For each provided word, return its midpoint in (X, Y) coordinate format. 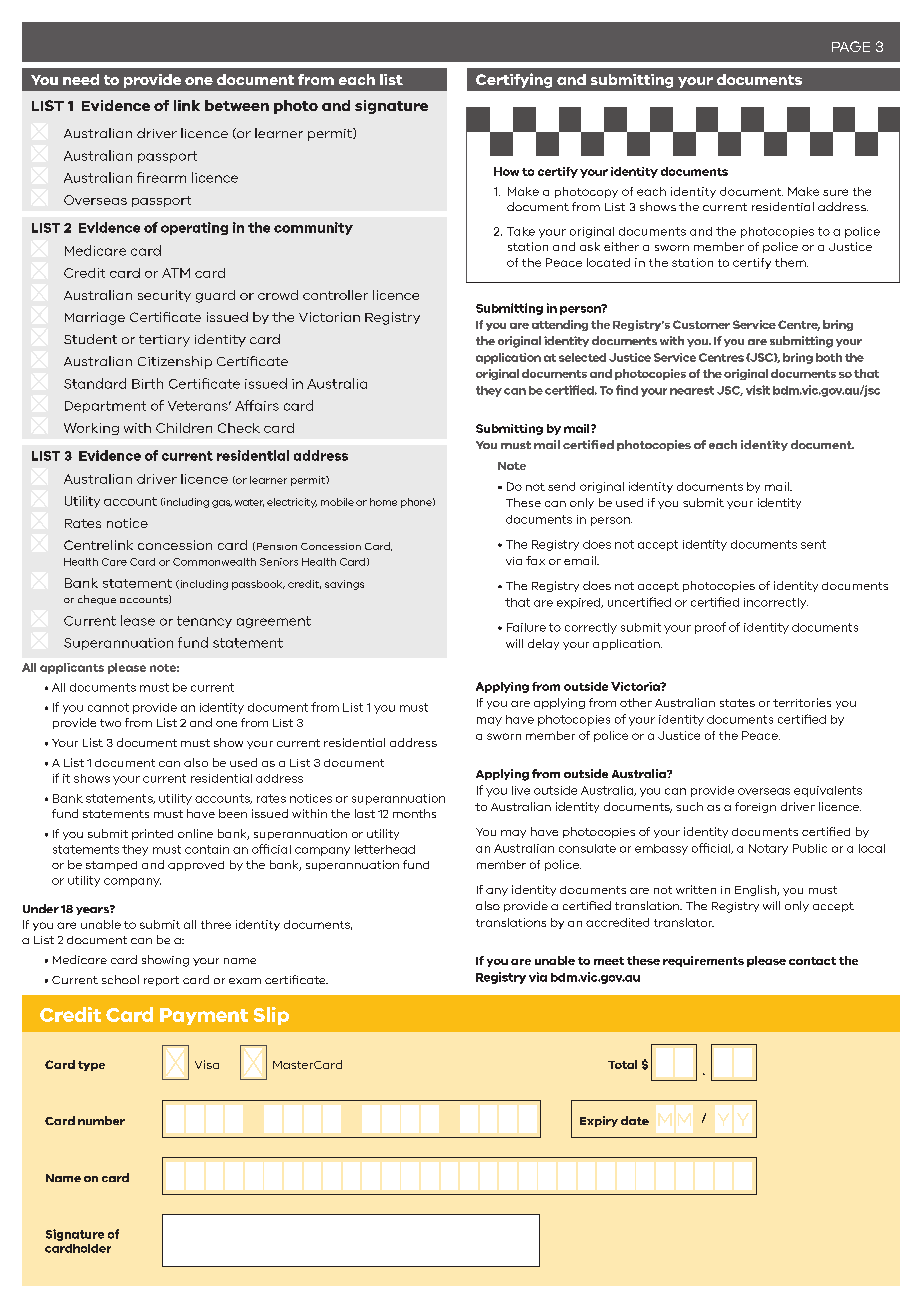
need (81, 79)
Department (105, 407)
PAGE (851, 46)
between (237, 105)
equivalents (828, 791)
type (91, 1066)
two (110, 723)
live (521, 790)
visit (758, 390)
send (561, 486)
